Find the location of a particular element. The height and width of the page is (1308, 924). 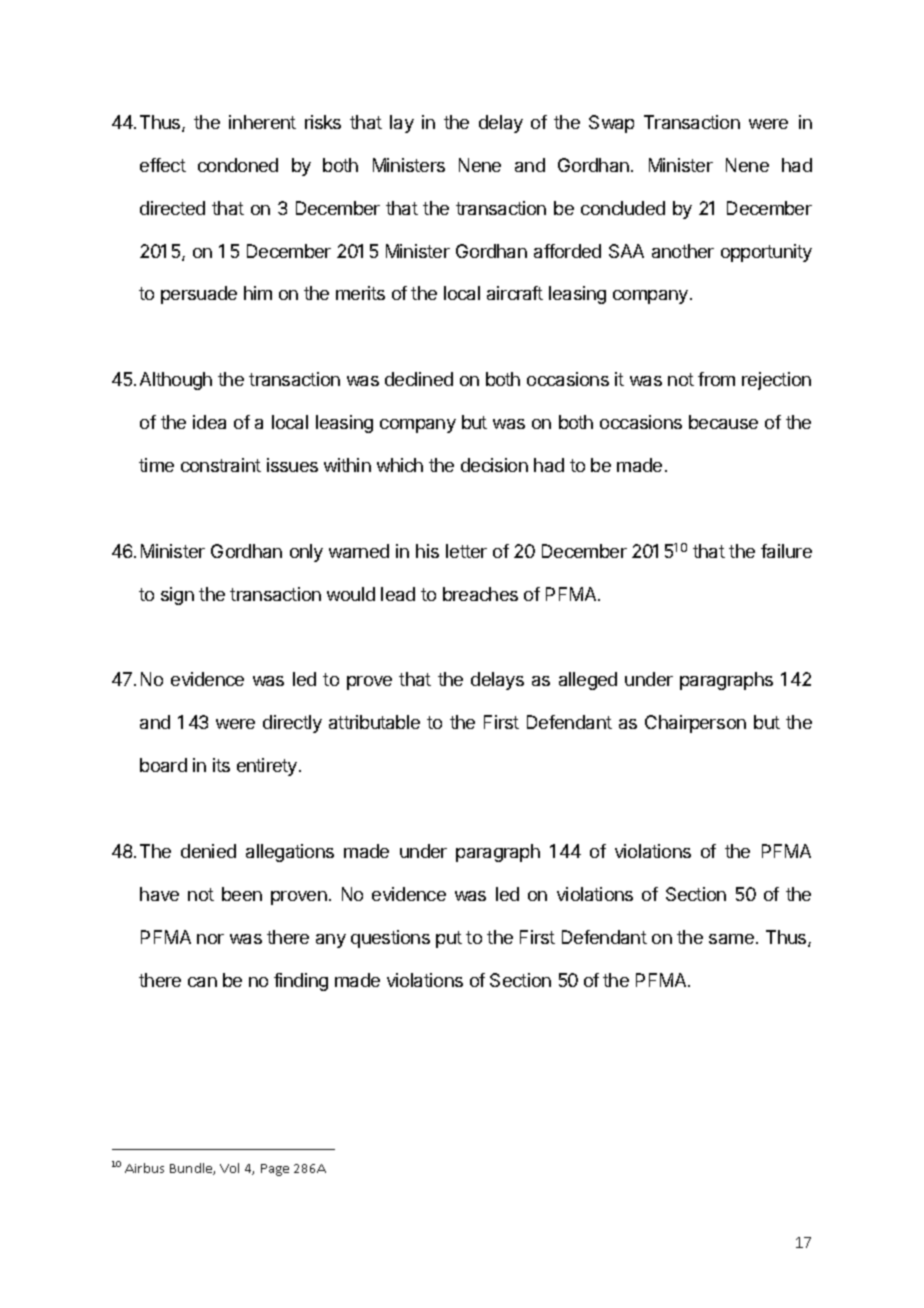

Chairperson is located at coordinates (695, 724).
